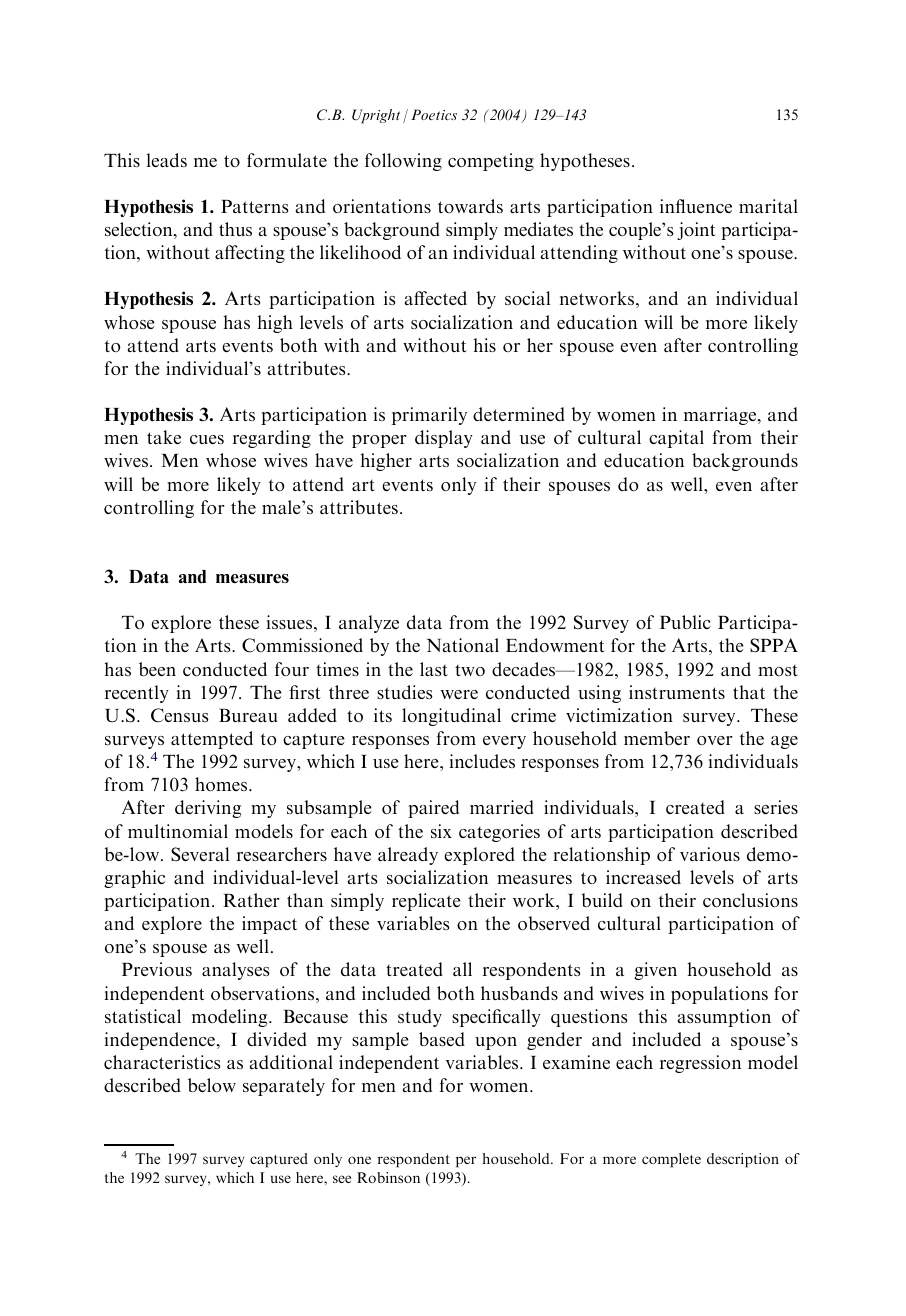 Image resolution: width=906 pixels, height=1316 pixels. I want to click on last, so click(434, 669).
